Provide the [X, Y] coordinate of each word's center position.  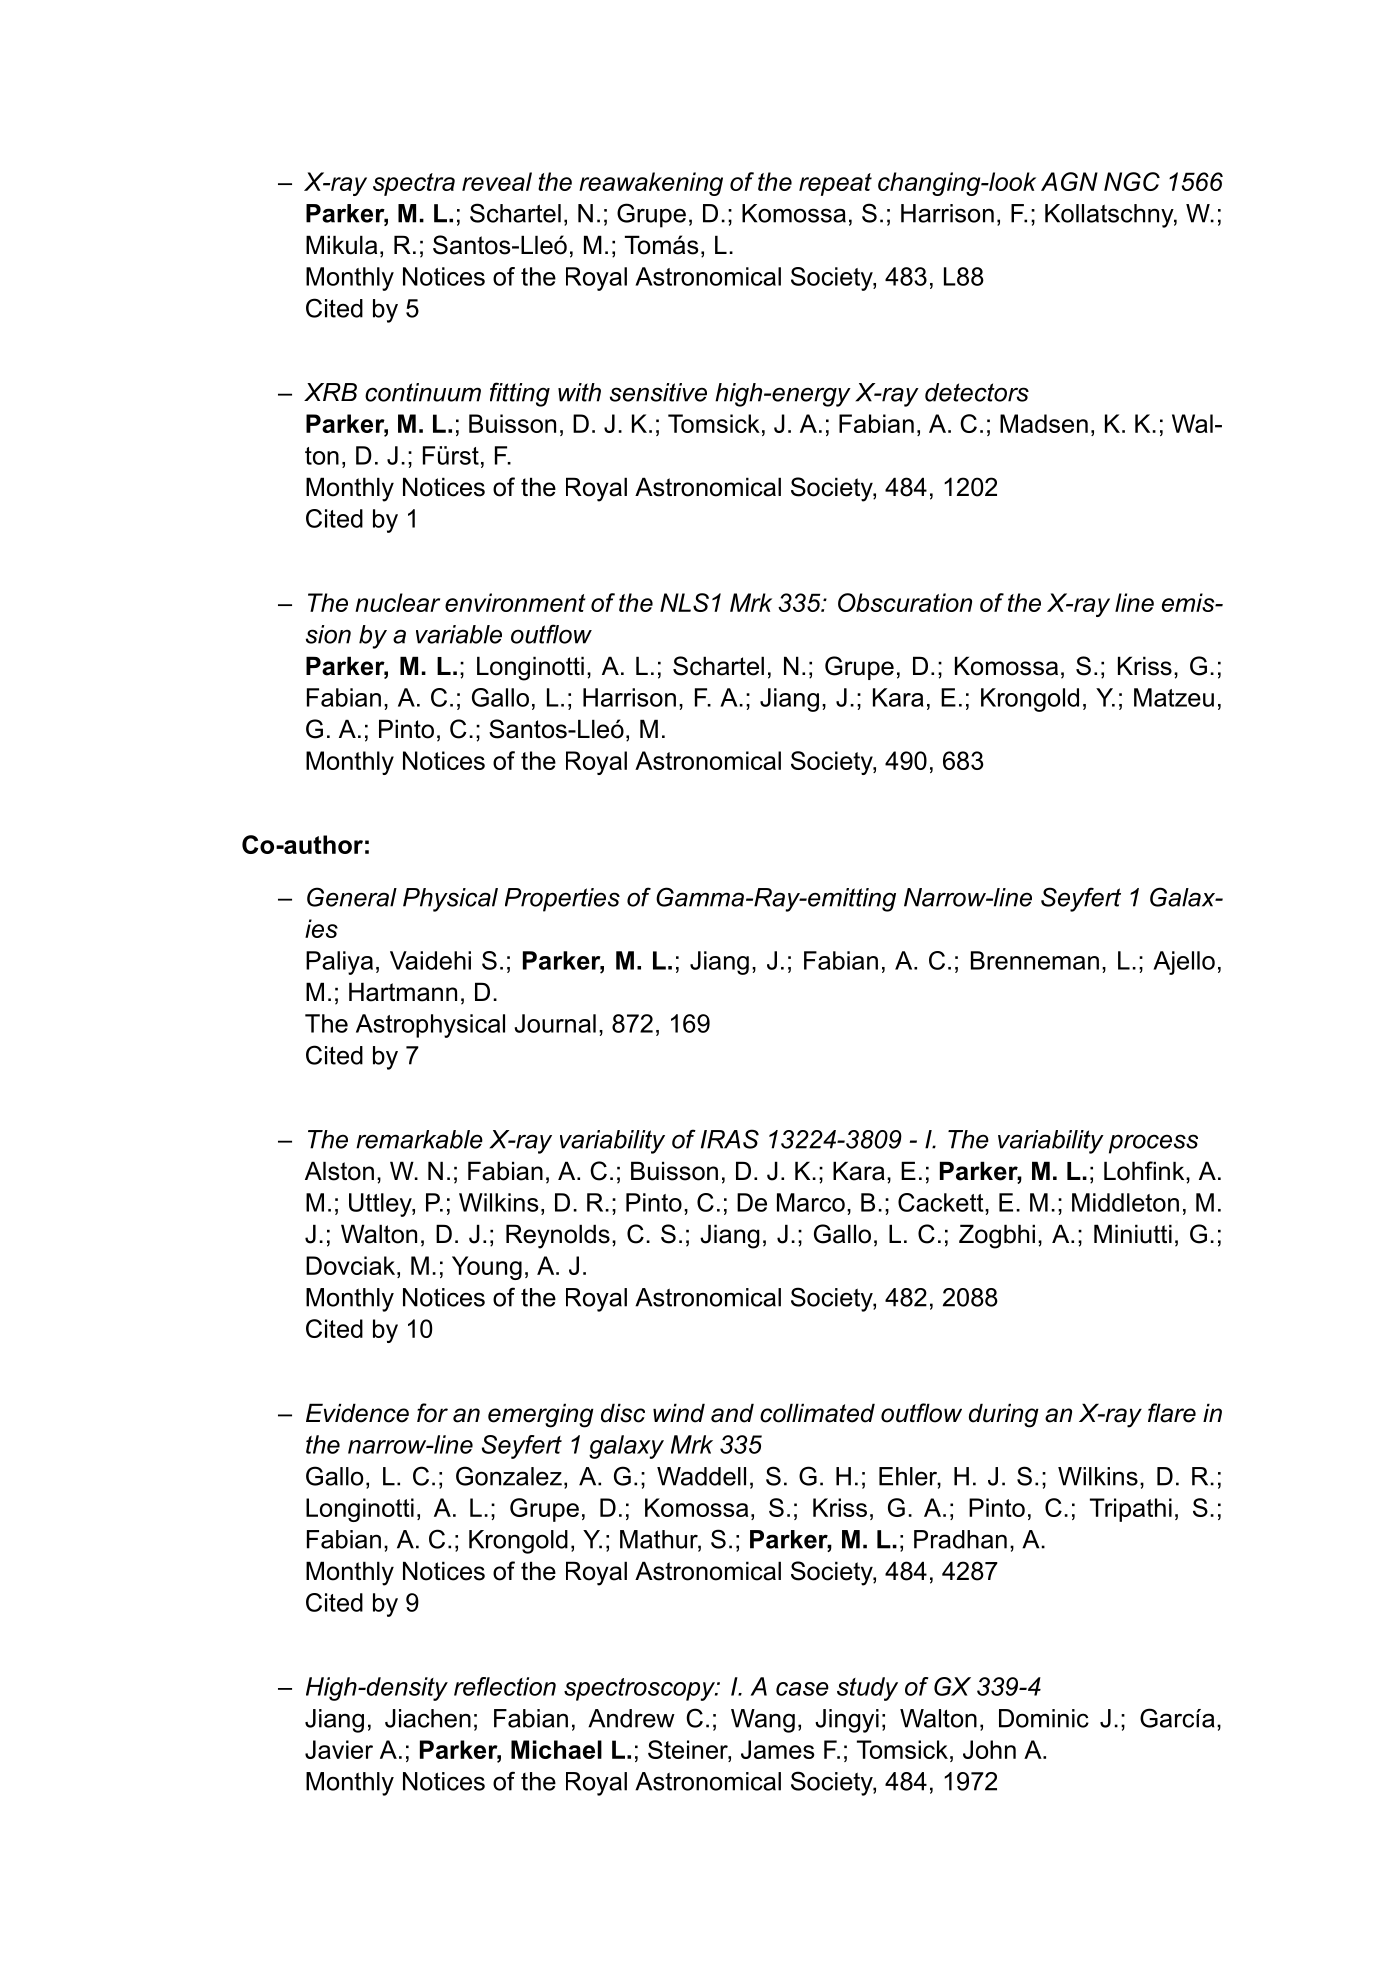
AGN [1069, 181]
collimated [817, 1413]
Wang [763, 1721]
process [1153, 1144]
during [1004, 1415]
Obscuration [905, 602]
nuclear [397, 602]
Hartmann [403, 992]
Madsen [1044, 423]
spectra [414, 184]
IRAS [730, 1139]
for [432, 1413]
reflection [505, 1686]
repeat [835, 184]
